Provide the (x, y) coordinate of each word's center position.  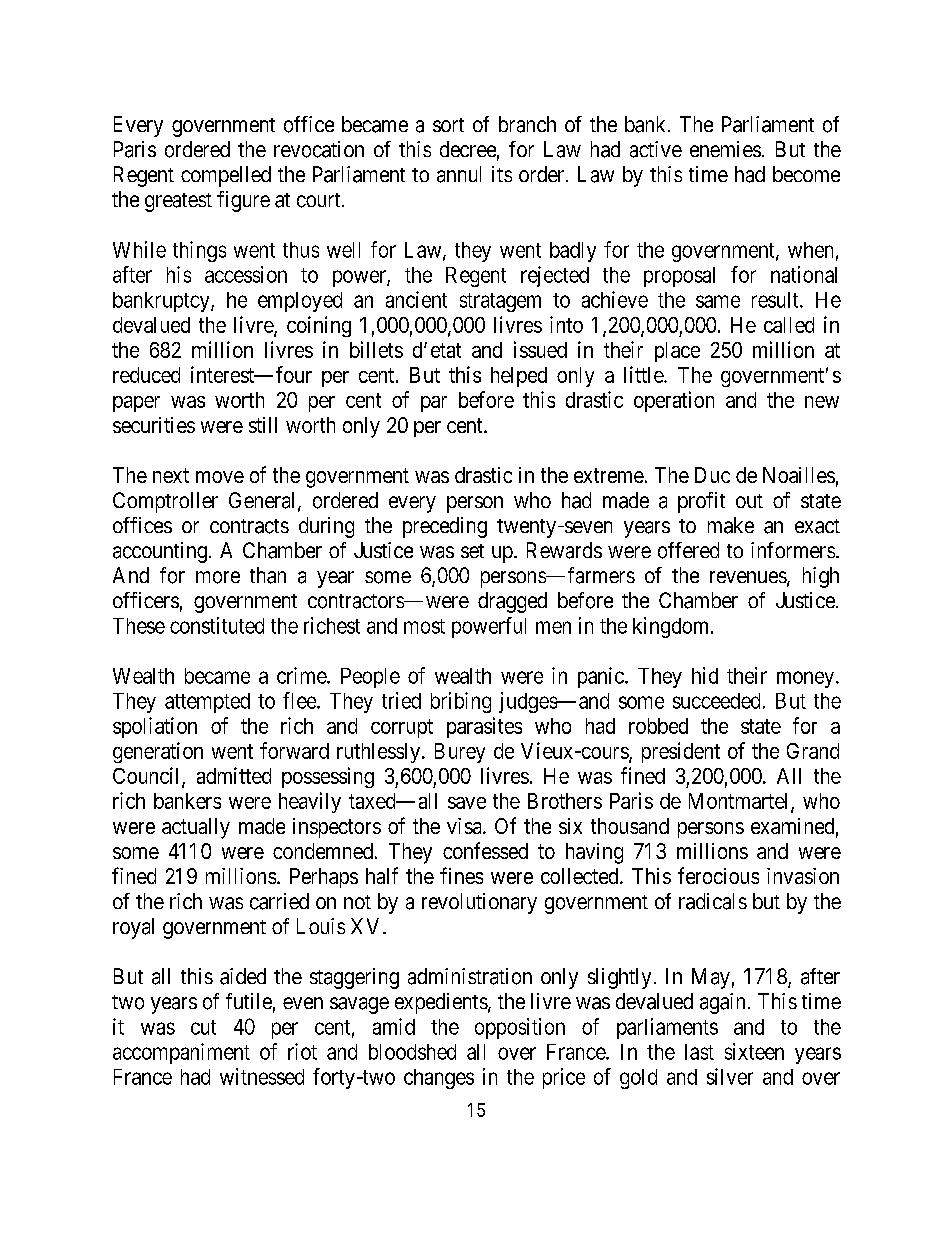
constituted (217, 625)
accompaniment (181, 1053)
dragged (512, 602)
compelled (226, 176)
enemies (725, 149)
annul (459, 174)
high (821, 577)
